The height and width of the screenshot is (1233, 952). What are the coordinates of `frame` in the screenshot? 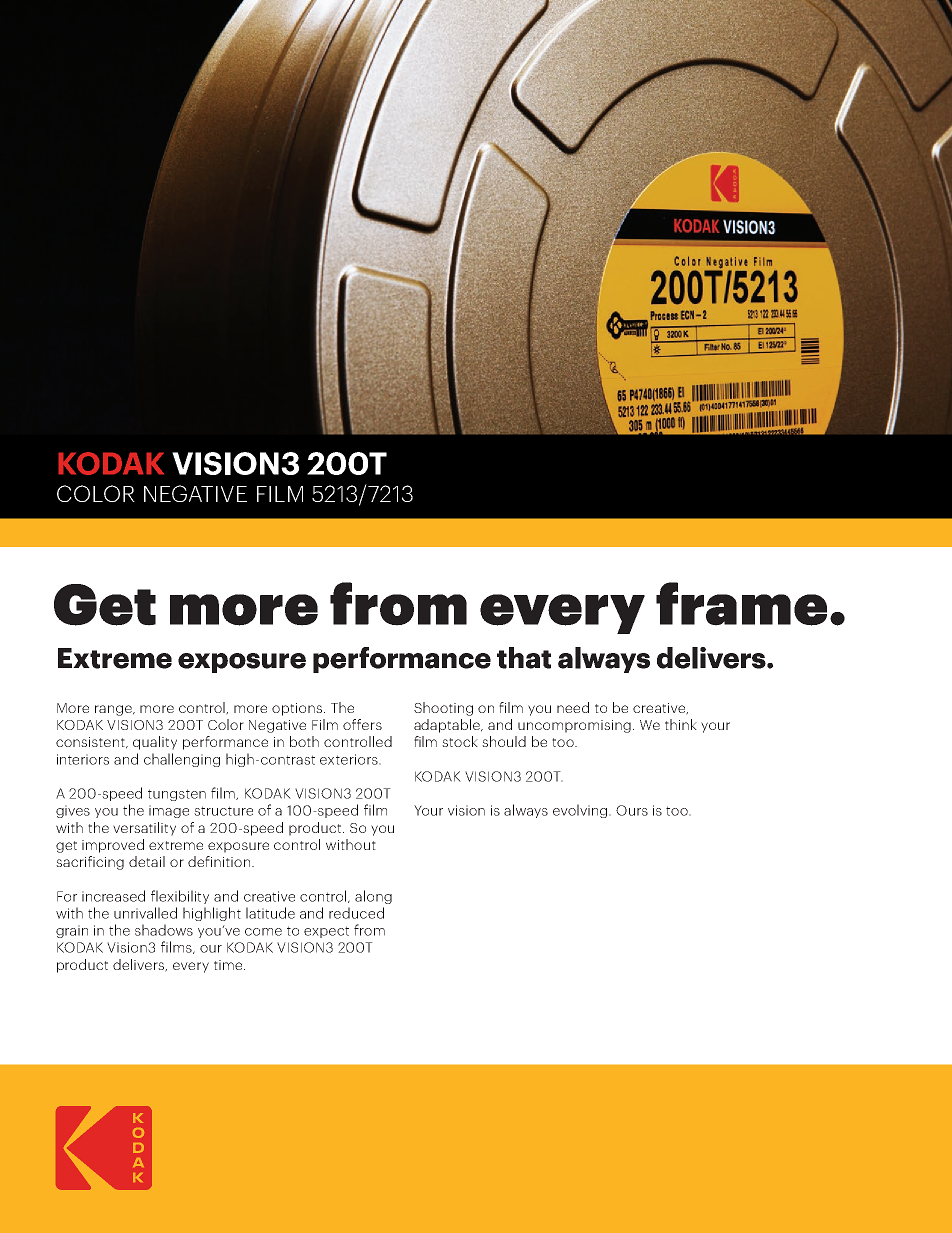 It's located at (741, 604).
